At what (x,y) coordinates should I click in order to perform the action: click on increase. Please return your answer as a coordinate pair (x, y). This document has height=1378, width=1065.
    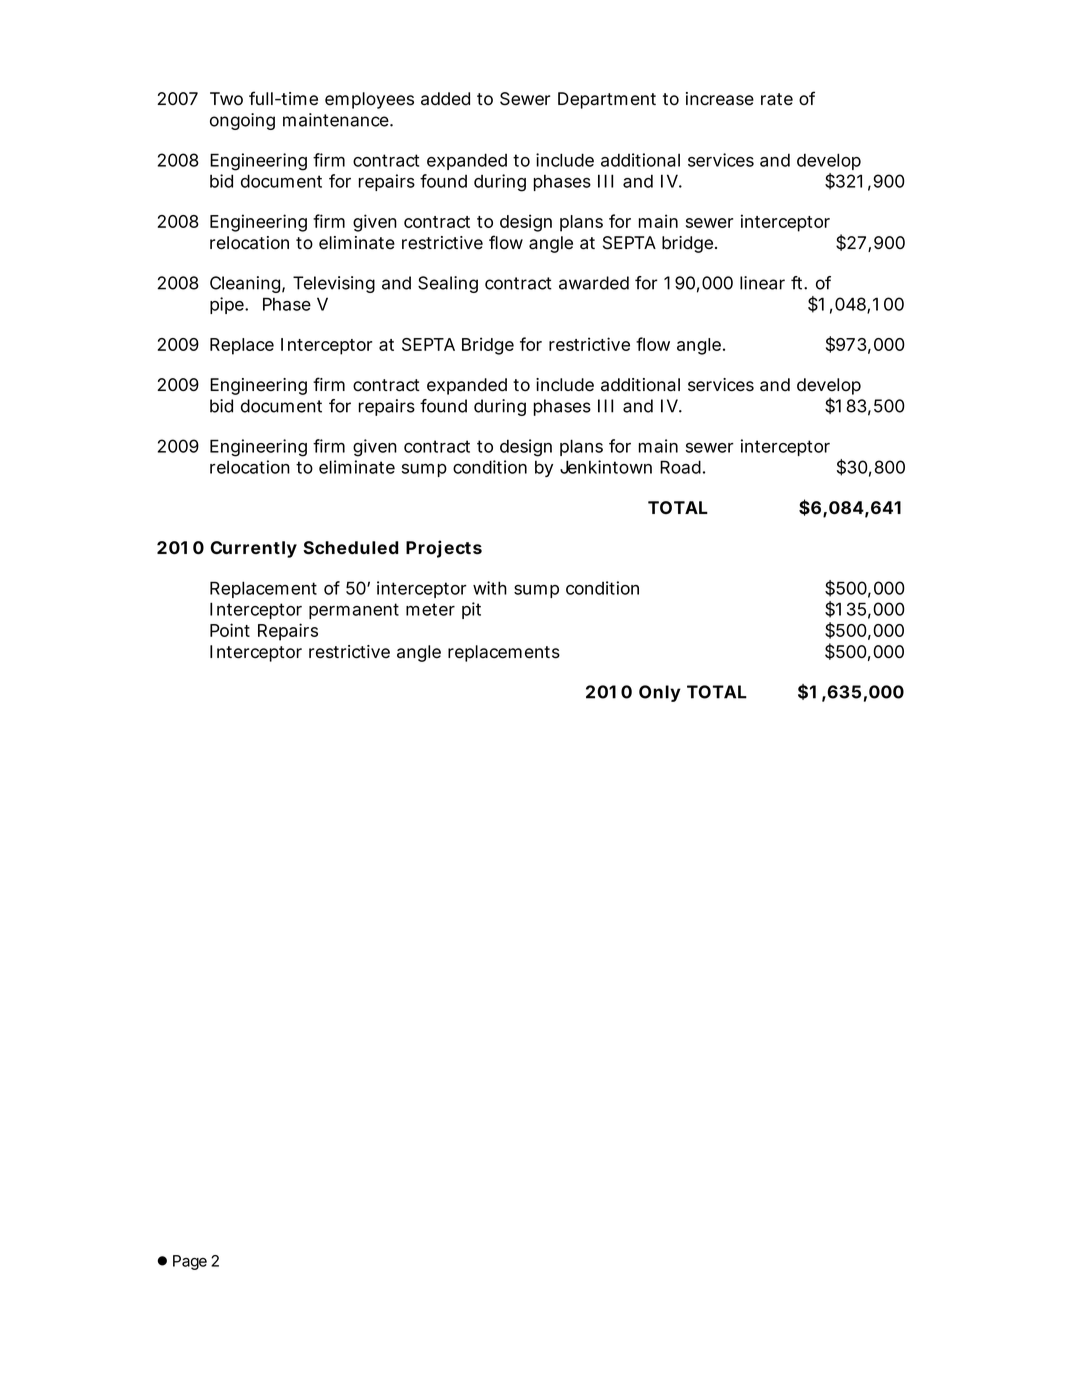
    Looking at the image, I should click on (720, 99).
